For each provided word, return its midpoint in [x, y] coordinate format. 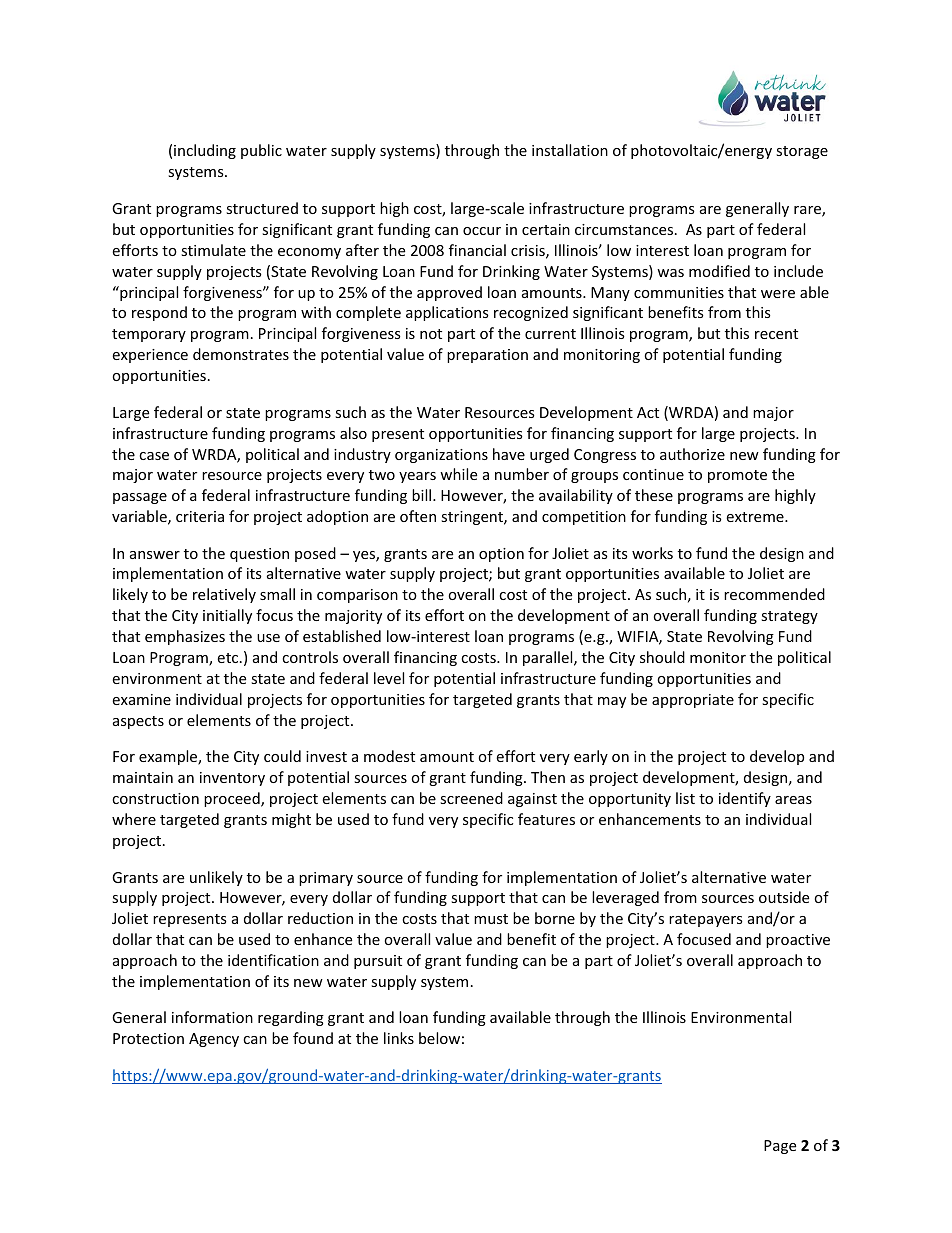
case [154, 456]
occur [482, 231]
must [491, 919]
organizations [441, 456]
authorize [692, 454]
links [399, 1038]
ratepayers [706, 920]
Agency [214, 1040]
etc [229, 658]
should [662, 657]
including [205, 151]
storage [802, 152]
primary [326, 879]
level [389, 678]
